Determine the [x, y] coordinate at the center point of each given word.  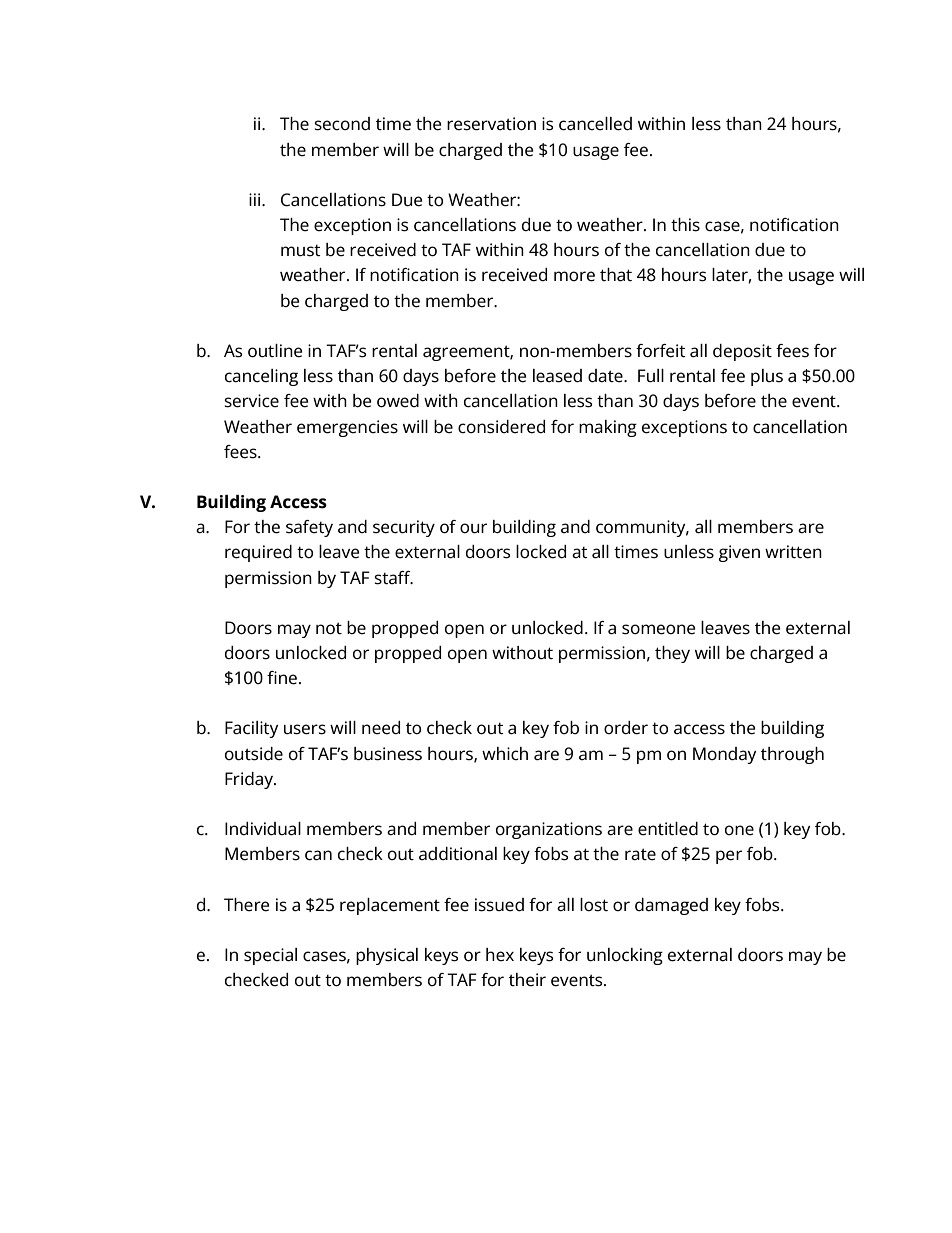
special [270, 956]
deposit [742, 352]
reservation [491, 124]
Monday [724, 755]
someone [658, 629]
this [685, 225]
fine [282, 678]
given [739, 553]
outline [275, 351]
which [505, 753]
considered [501, 427]
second [342, 124]
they [672, 654]
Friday [250, 780]
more [574, 276]
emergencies [347, 428]
